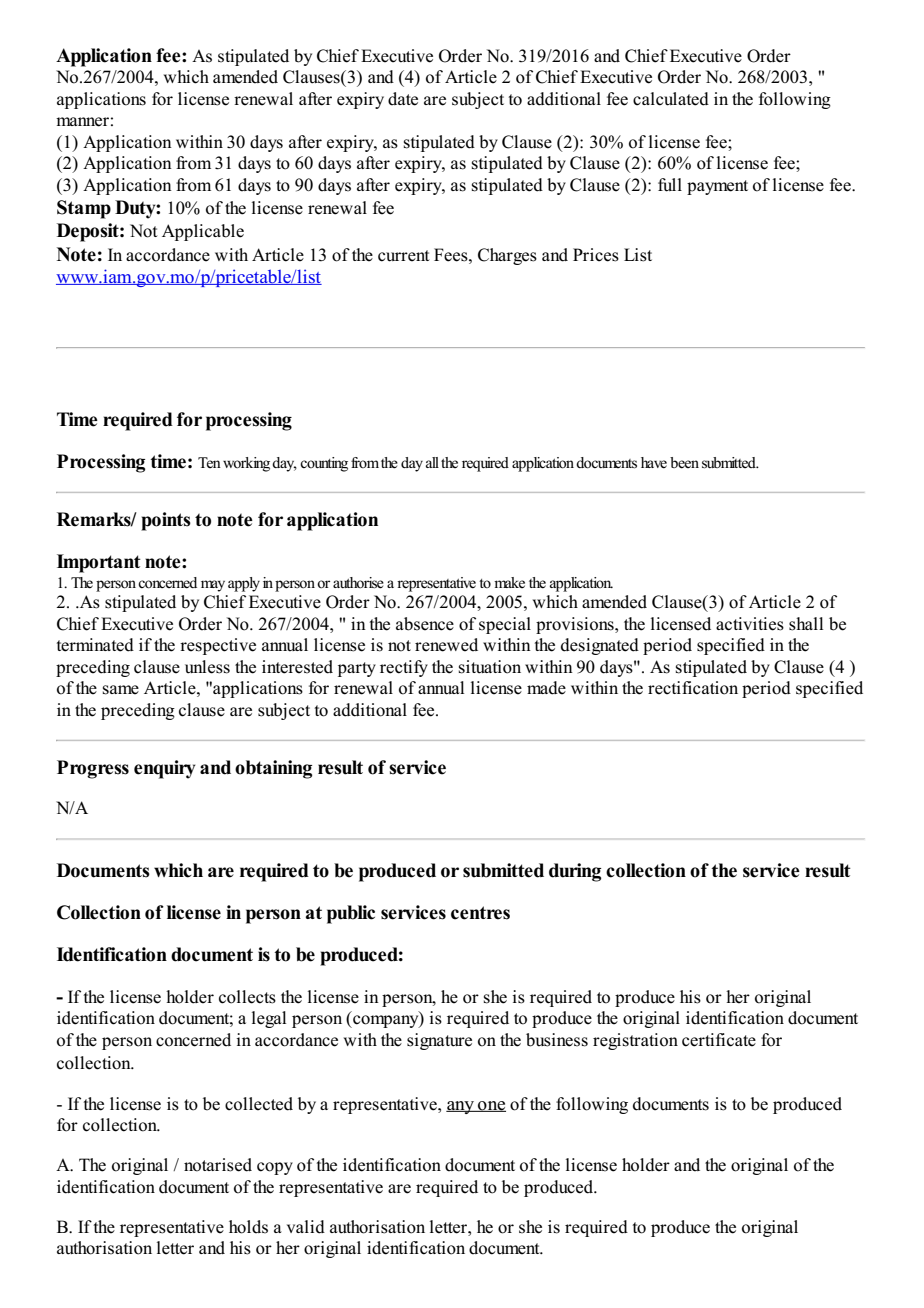  What do you see at coordinates (84, 209) in the screenshot?
I see `Stamp` at bounding box center [84, 209].
